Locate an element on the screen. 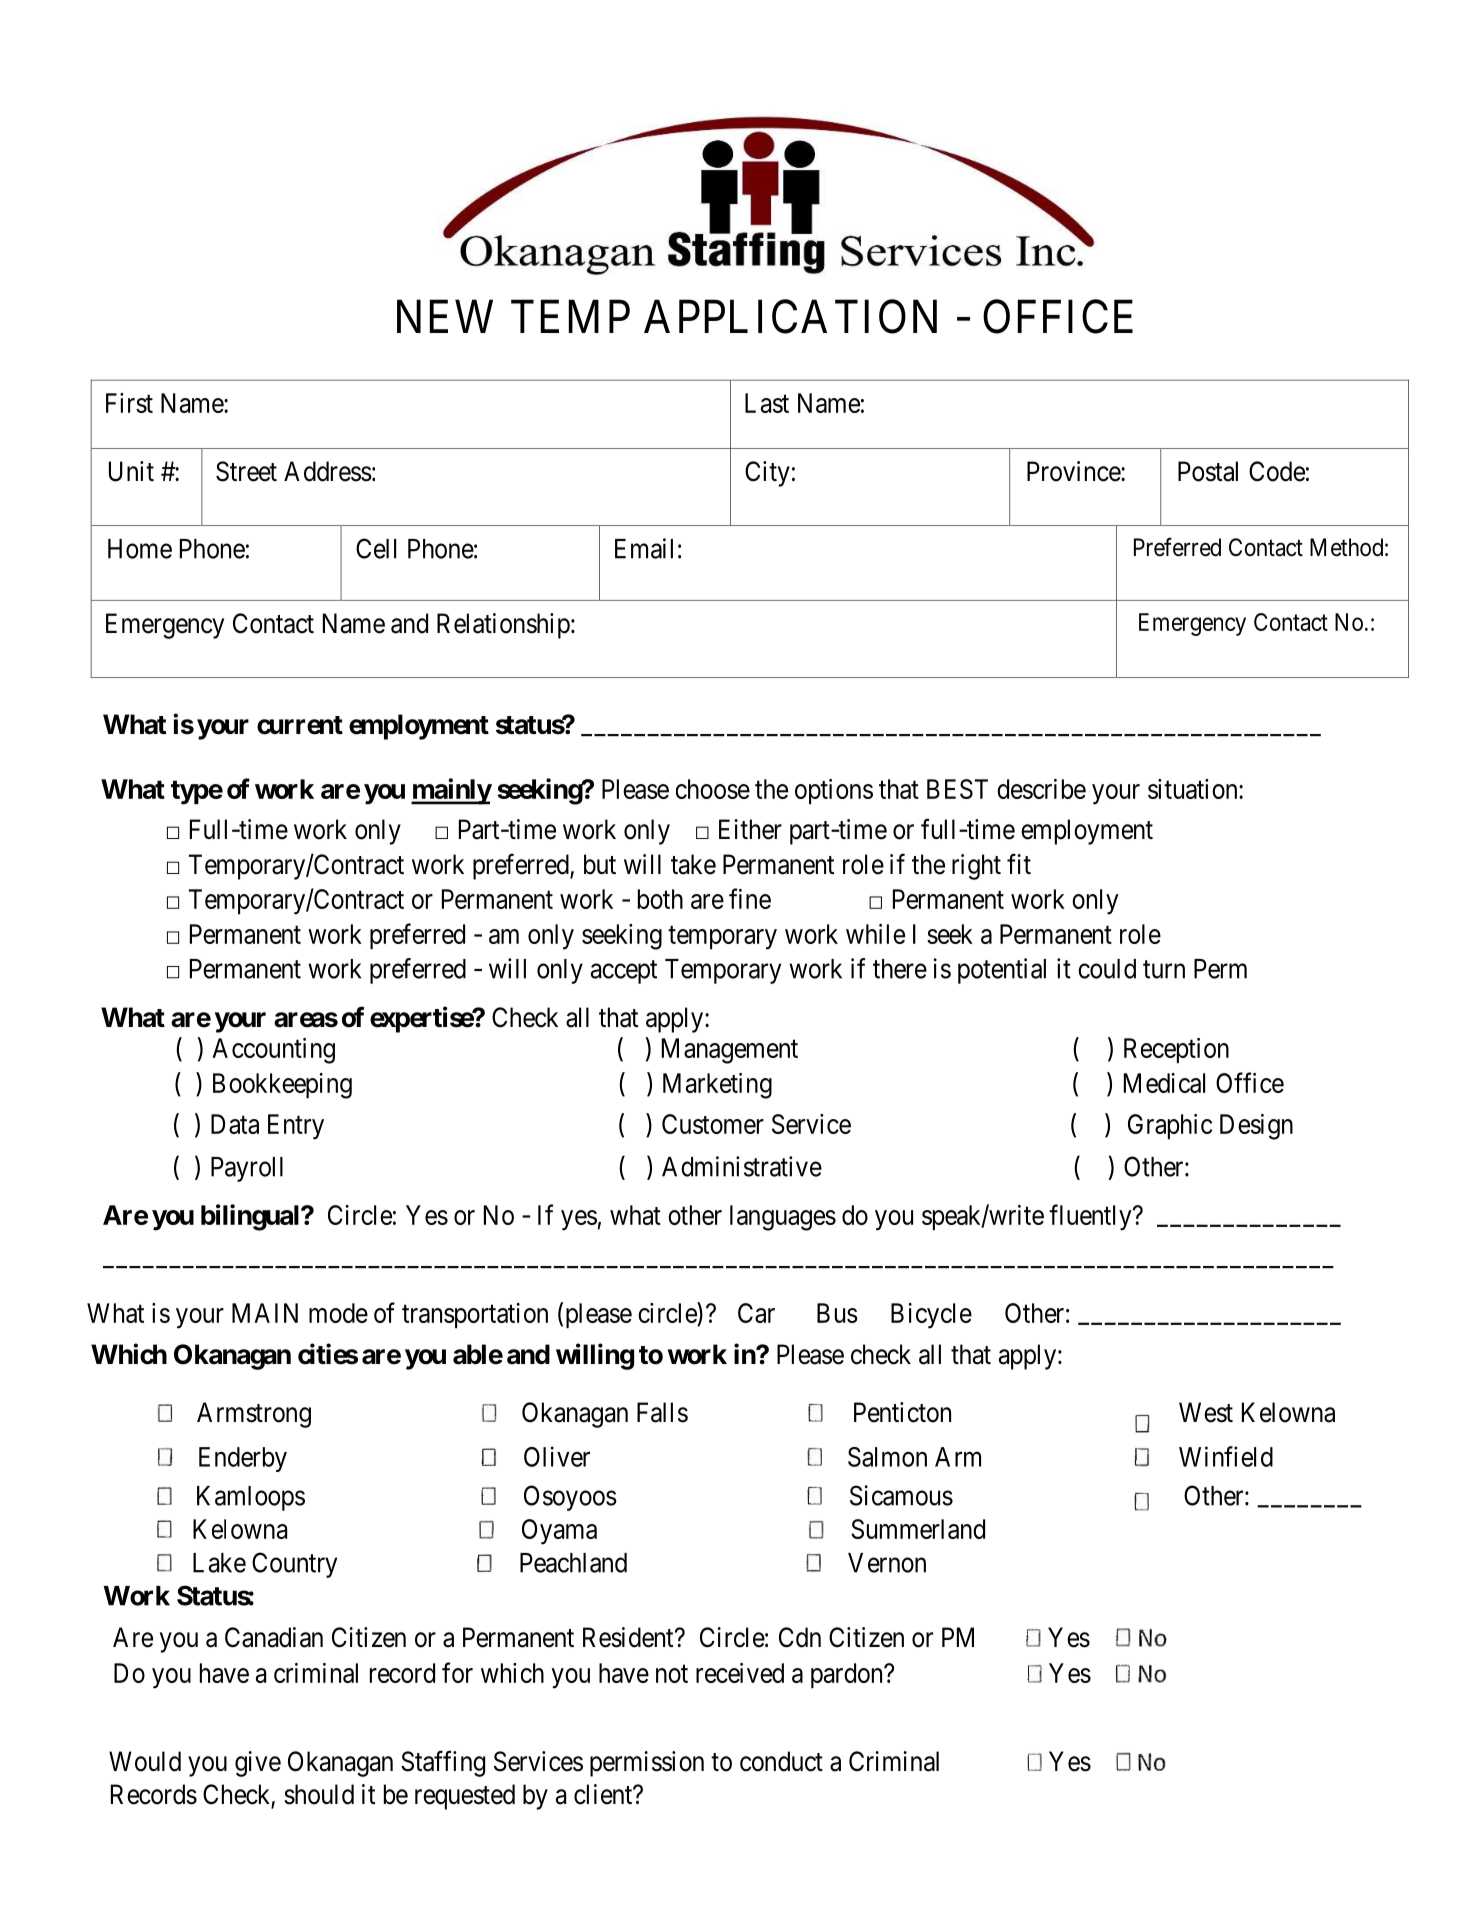 This screenshot has width=1475, height=1909. Either is located at coordinates (750, 829).
